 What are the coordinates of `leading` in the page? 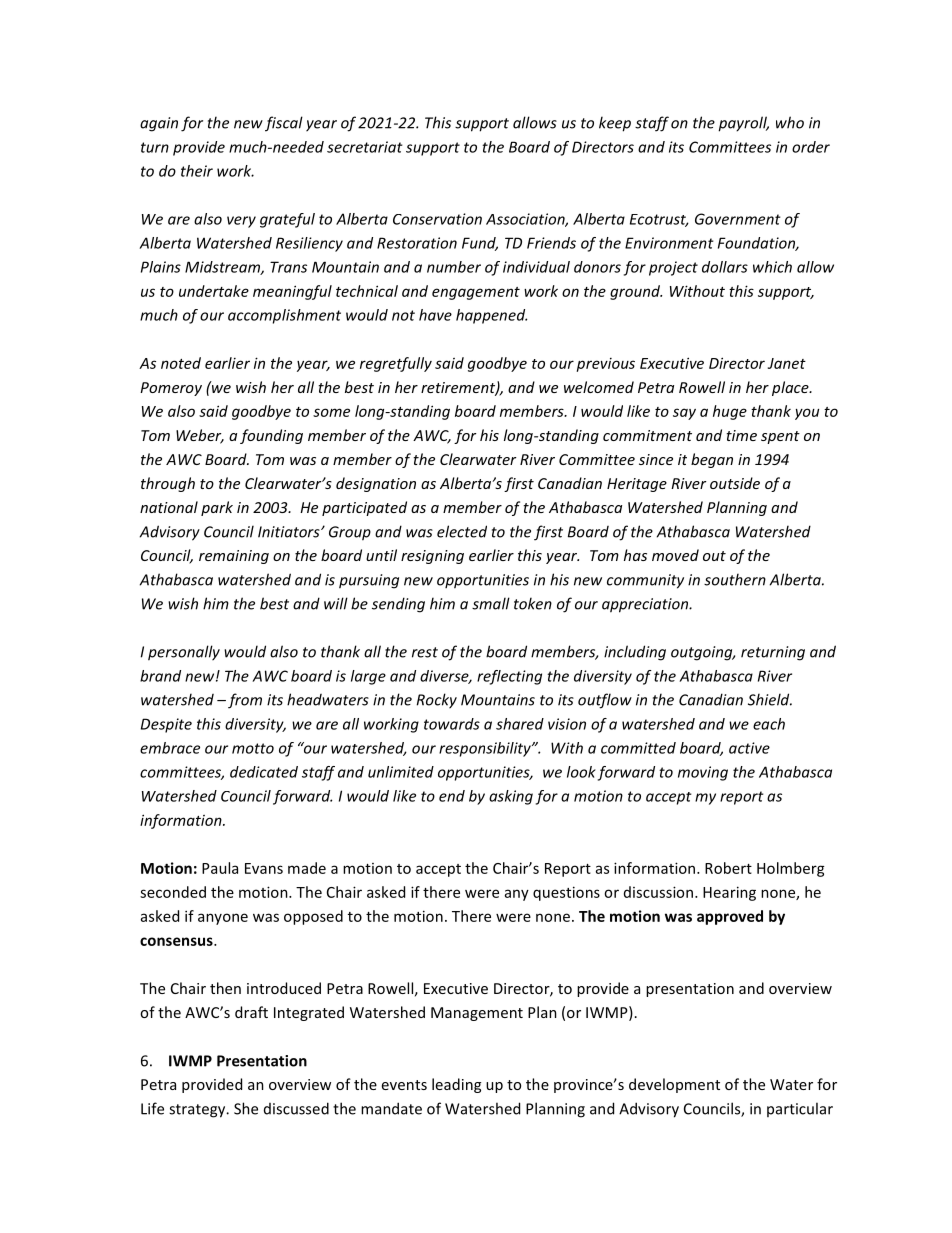 It's located at (456, 1085).
